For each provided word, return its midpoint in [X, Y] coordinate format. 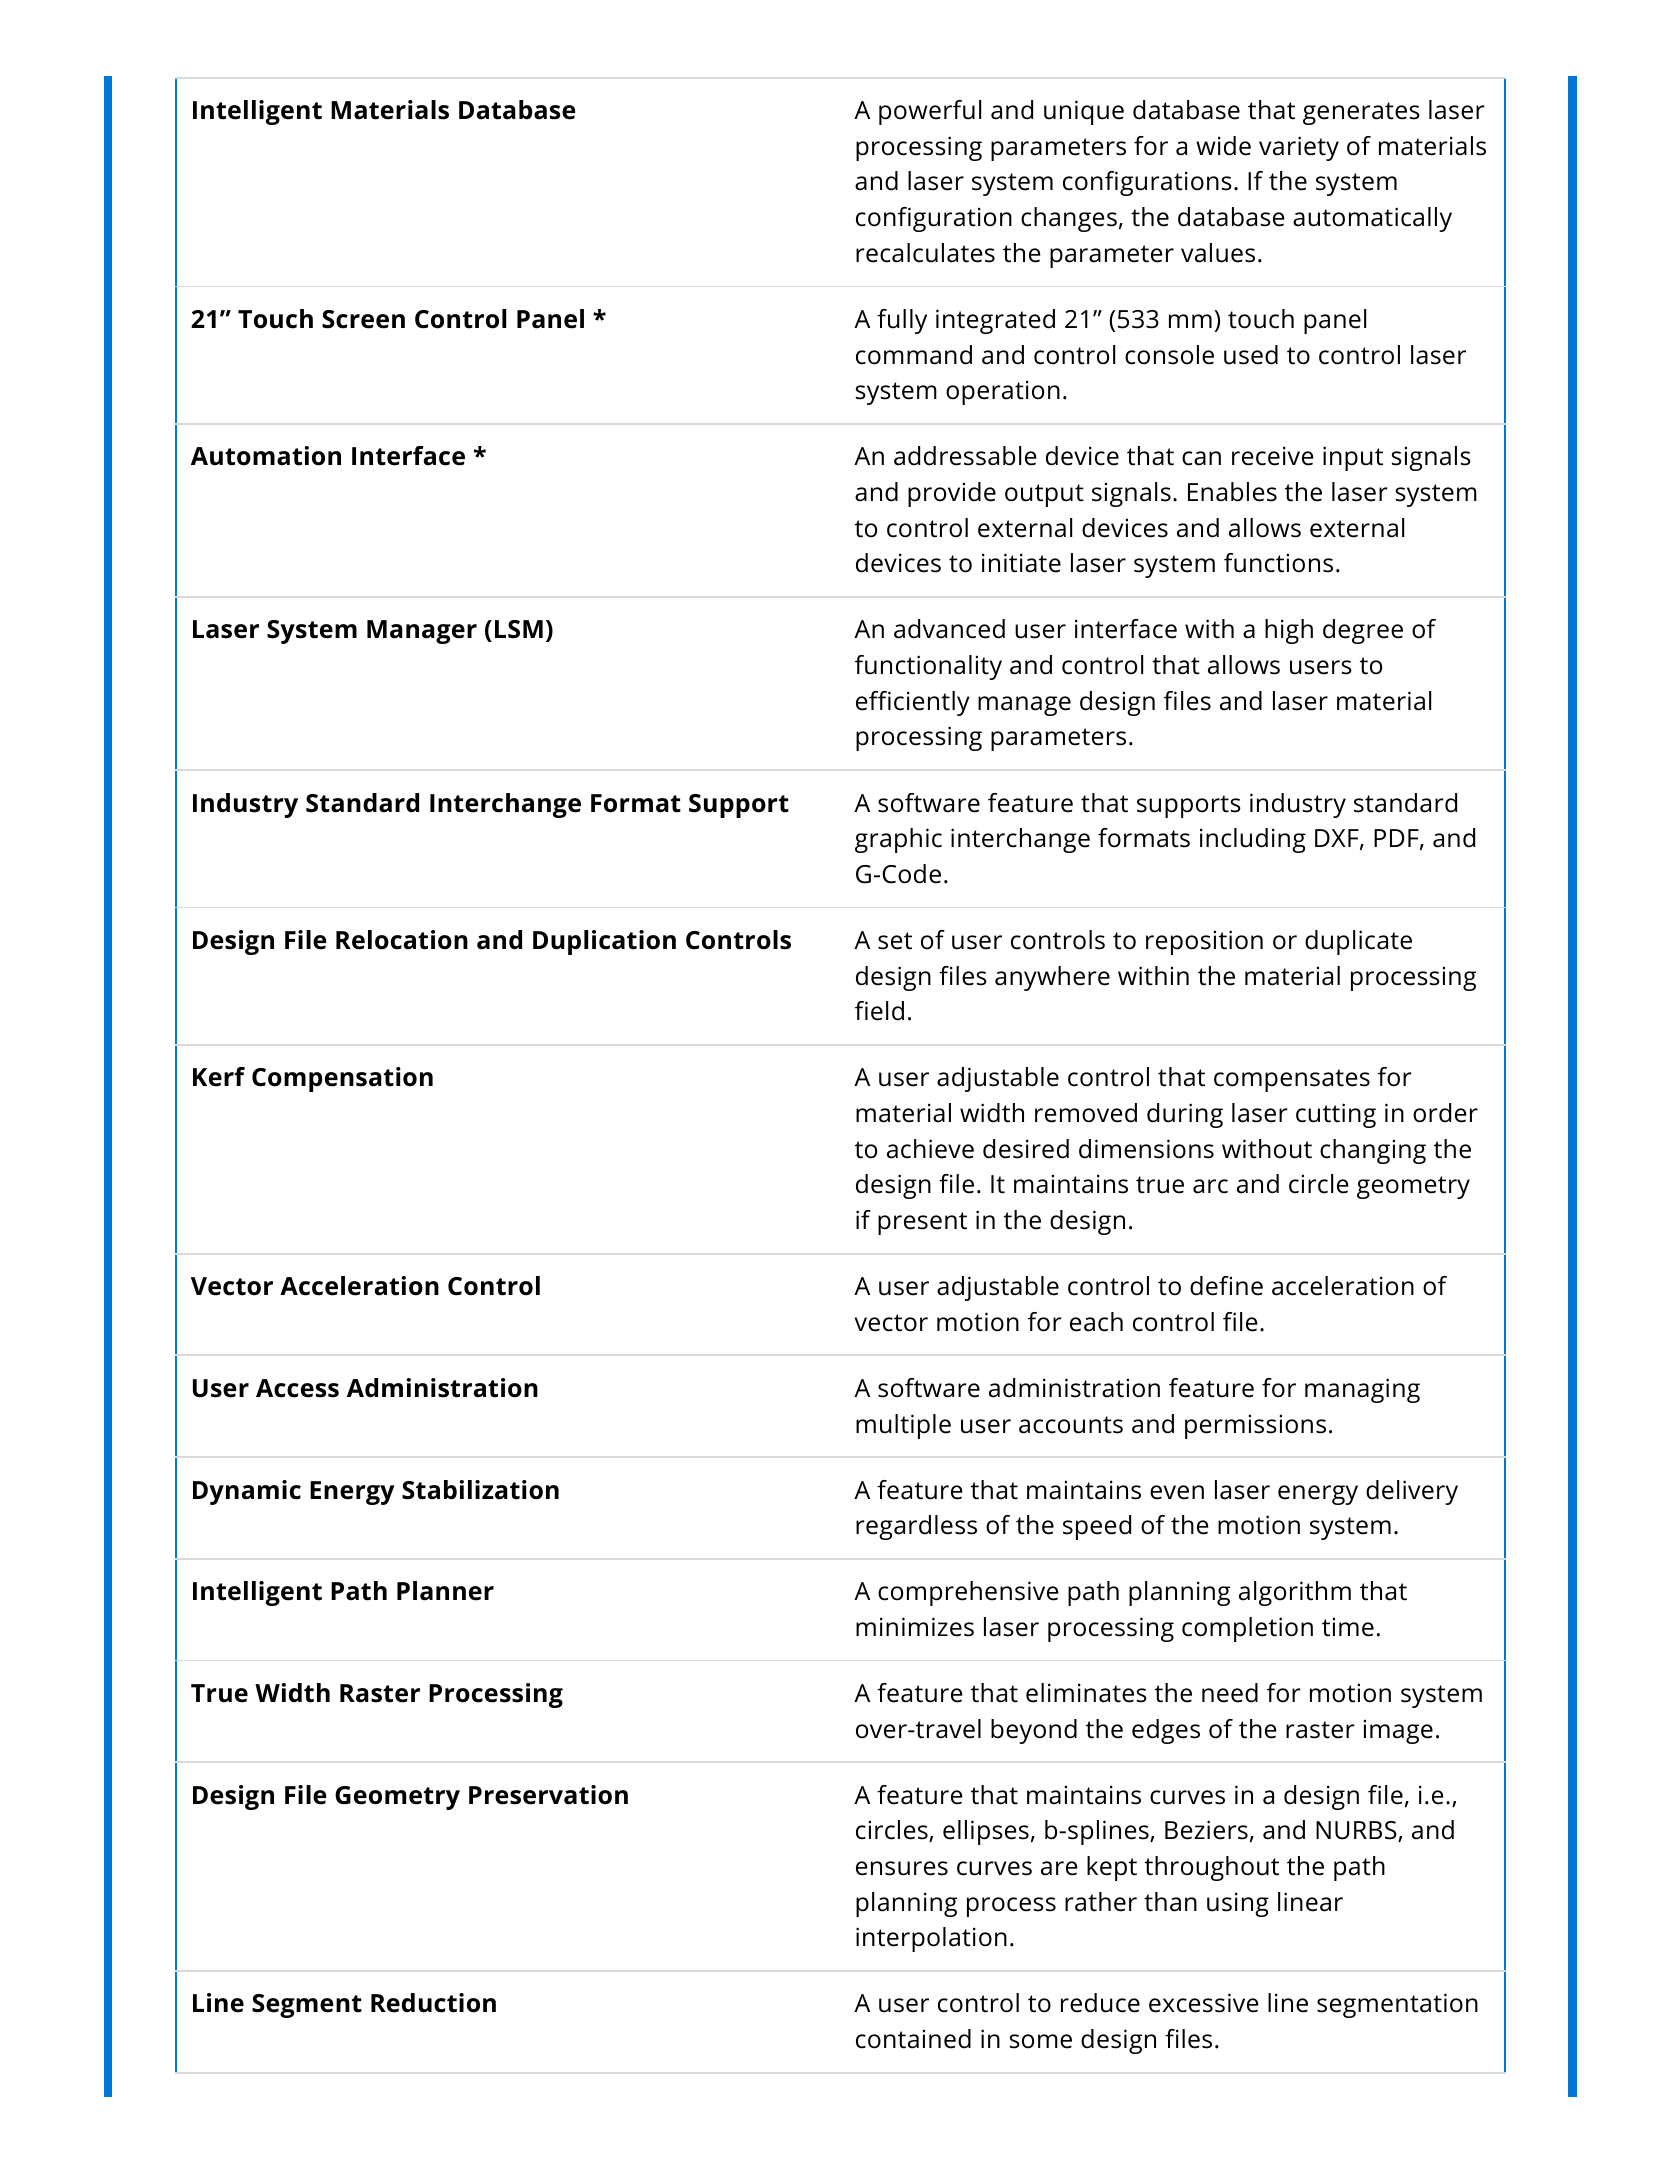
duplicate [1358, 942]
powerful [930, 112]
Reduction [433, 2003]
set [895, 941]
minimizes [915, 1627]
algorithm [1295, 1593]
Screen [363, 319]
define [1226, 1286]
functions [1278, 563]
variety [1299, 148]
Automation [266, 456]
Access [297, 1388]
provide [952, 494]
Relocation [402, 940]
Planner [445, 1591]
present [922, 1223]
